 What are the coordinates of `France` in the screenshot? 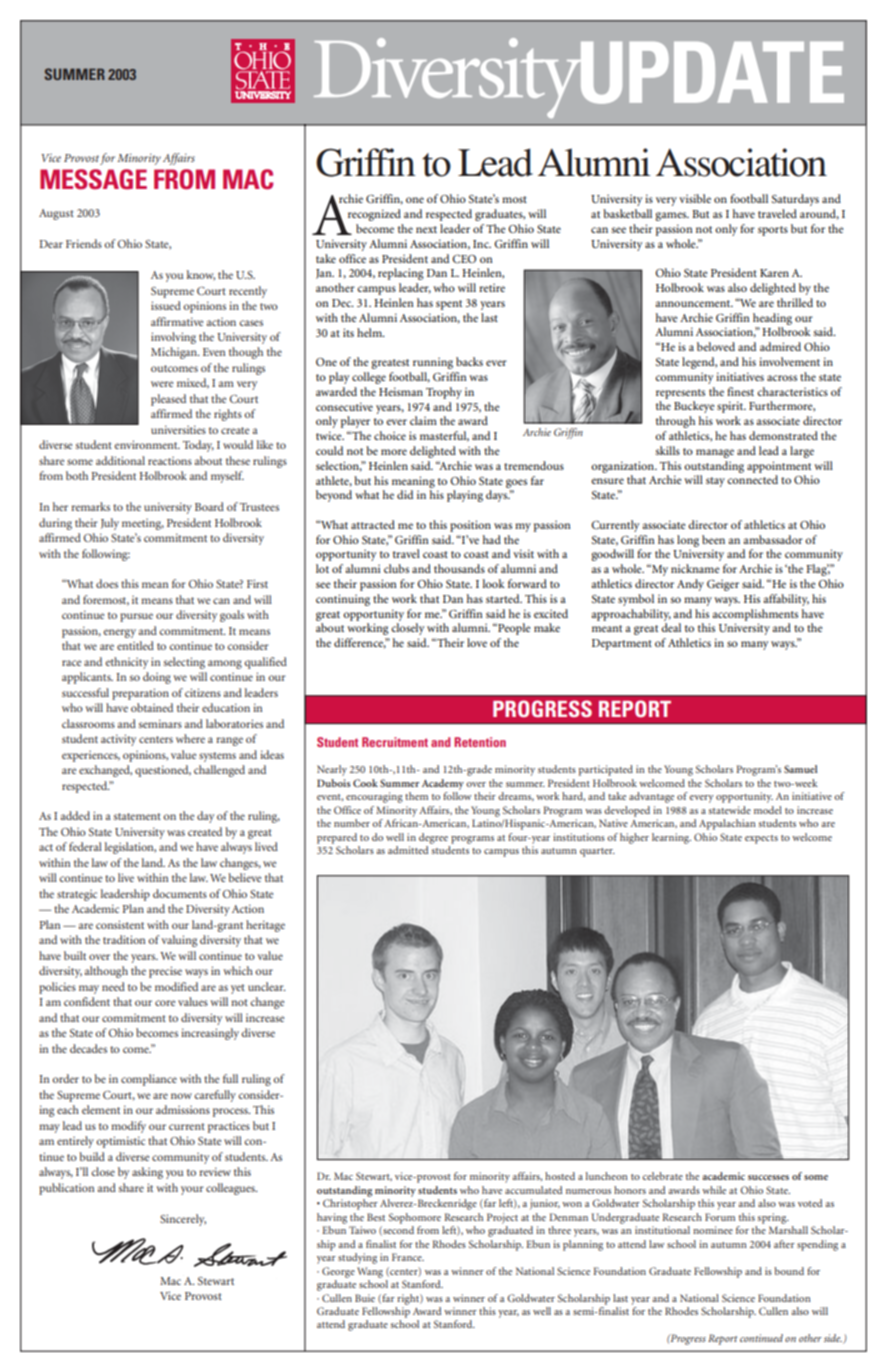 It's located at (408, 1257).
